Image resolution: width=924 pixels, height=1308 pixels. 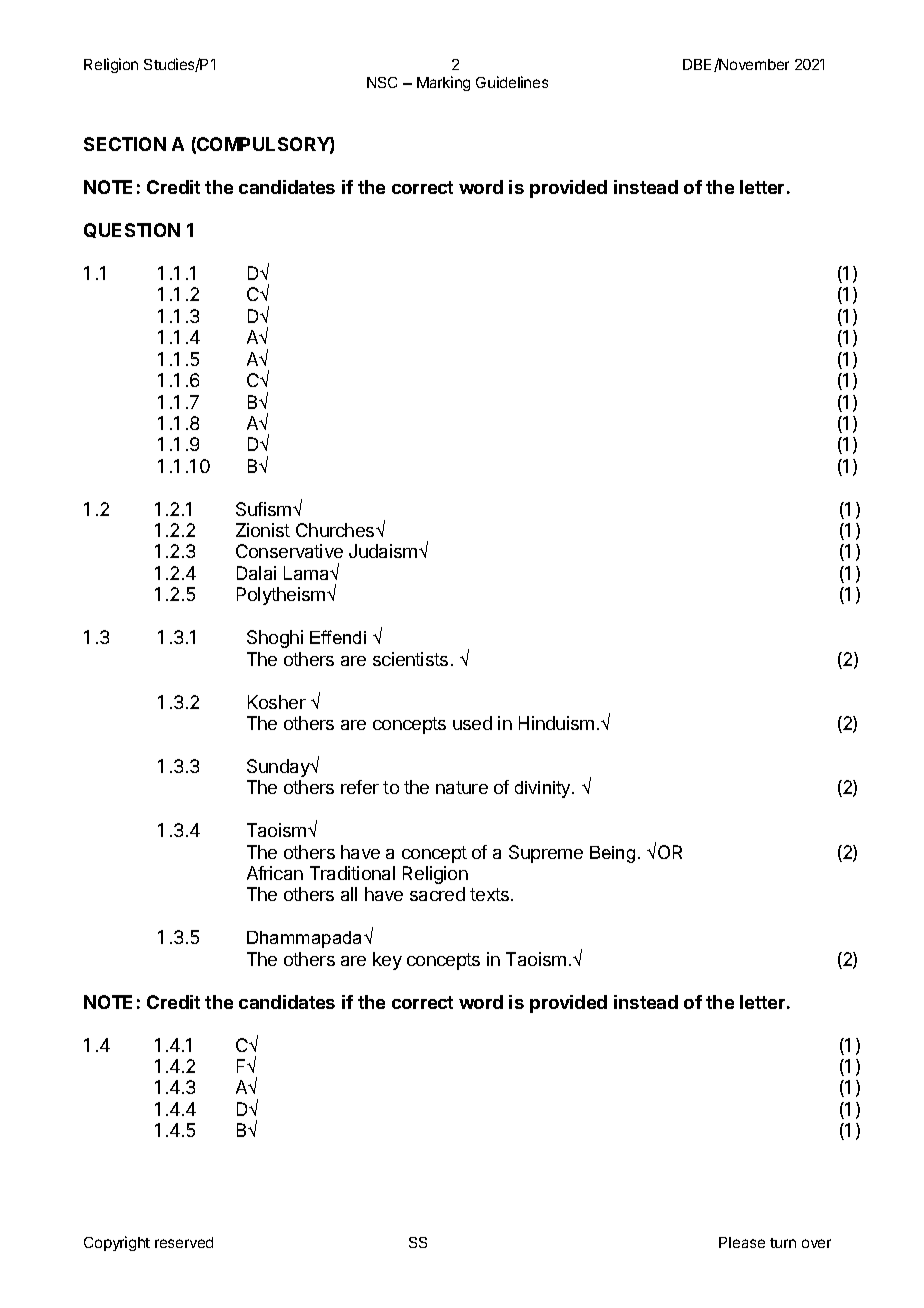 What do you see at coordinates (184, 1242) in the screenshot?
I see `reserved` at bounding box center [184, 1242].
